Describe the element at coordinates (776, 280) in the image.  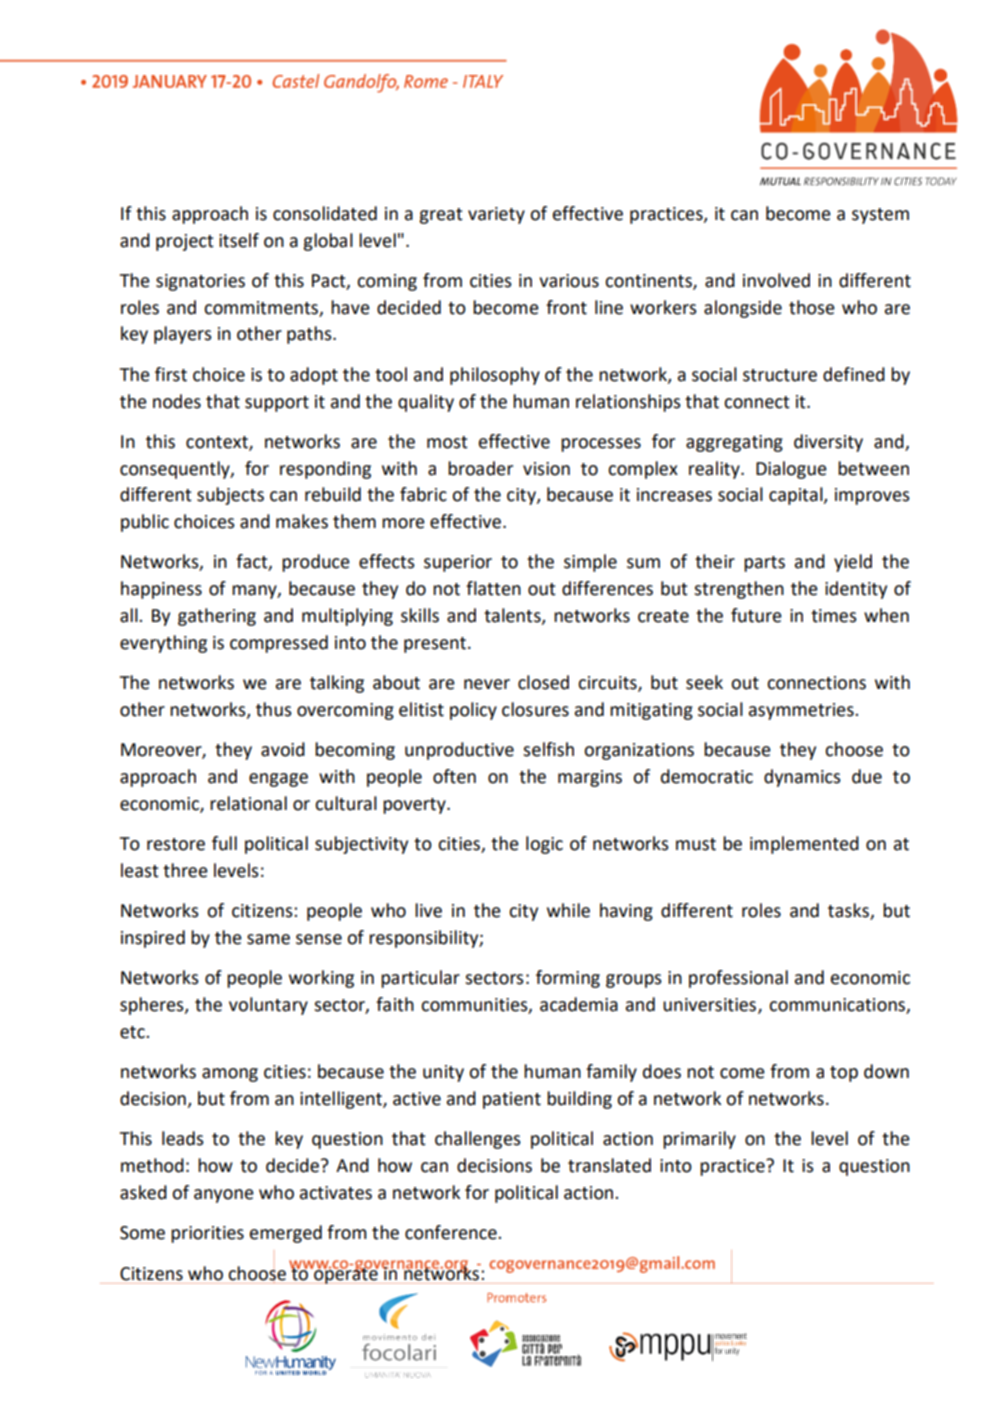
I see `involved` at that location.
